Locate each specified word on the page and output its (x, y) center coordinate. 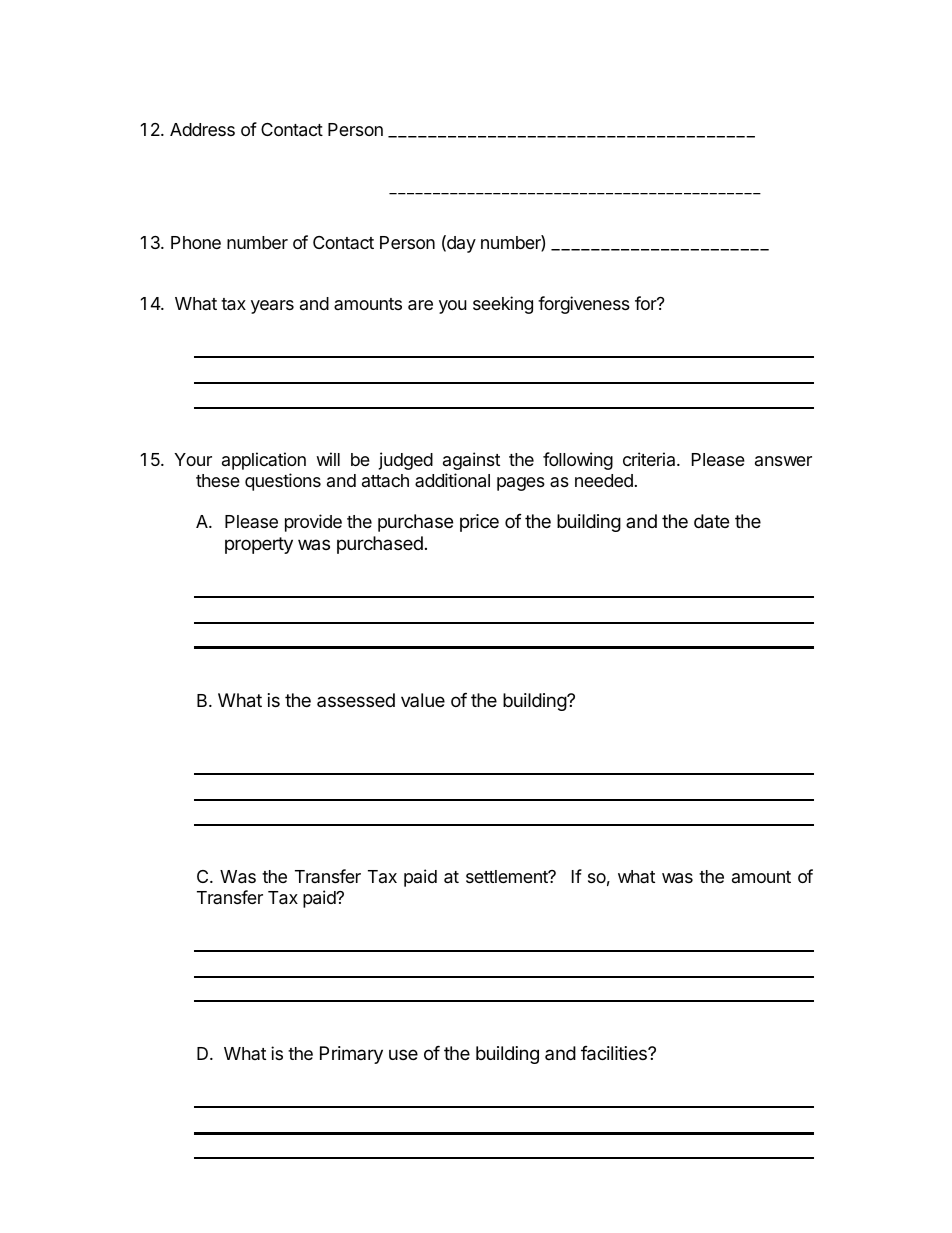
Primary (351, 1055)
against (471, 461)
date (711, 521)
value (423, 700)
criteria (650, 459)
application (264, 461)
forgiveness (584, 305)
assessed (356, 700)
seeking (503, 305)
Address (202, 129)
